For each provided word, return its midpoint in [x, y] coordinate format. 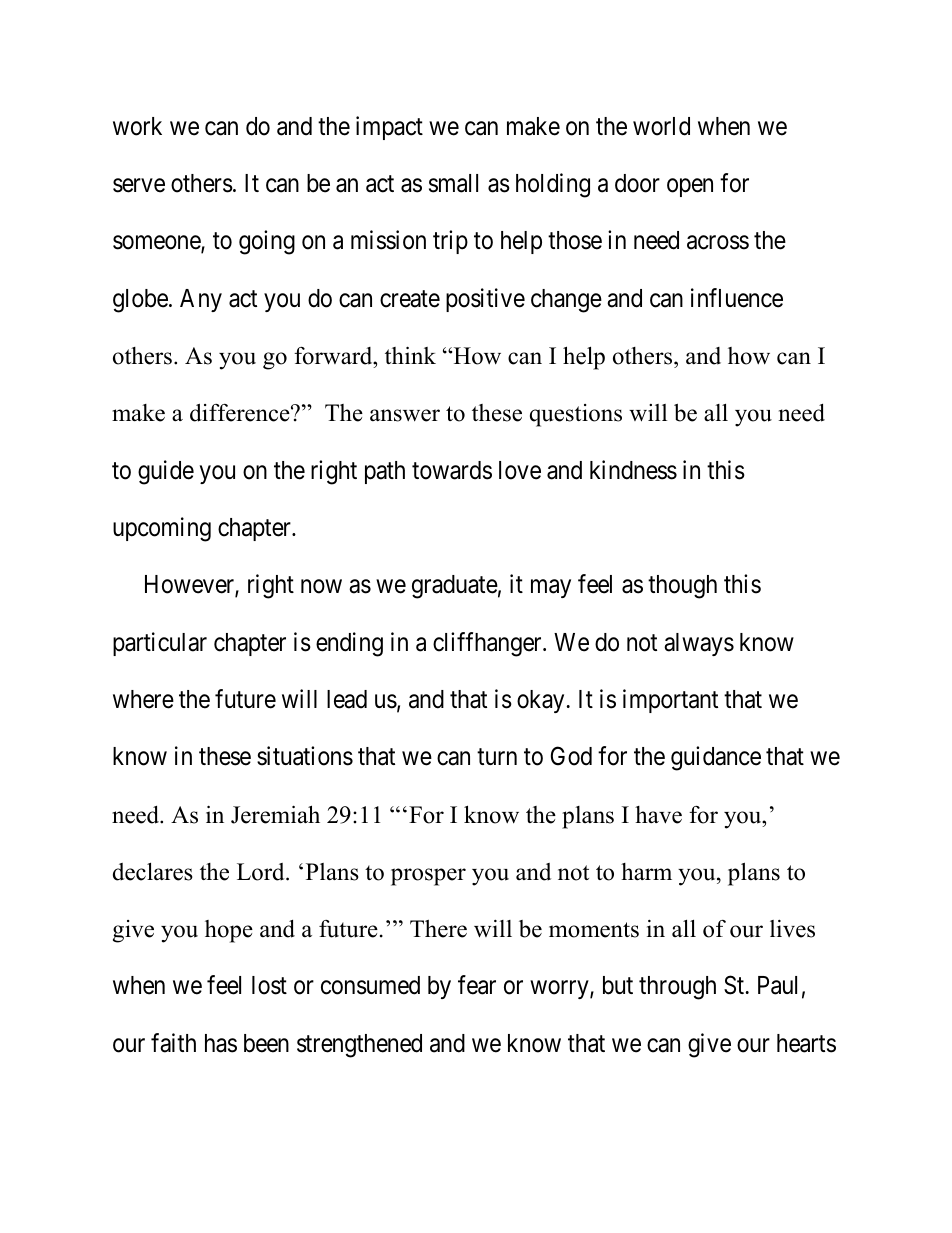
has [221, 1043]
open [690, 188]
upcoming [162, 529]
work [137, 126]
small [453, 183]
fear [477, 985]
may [551, 589]
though [682, 587]
